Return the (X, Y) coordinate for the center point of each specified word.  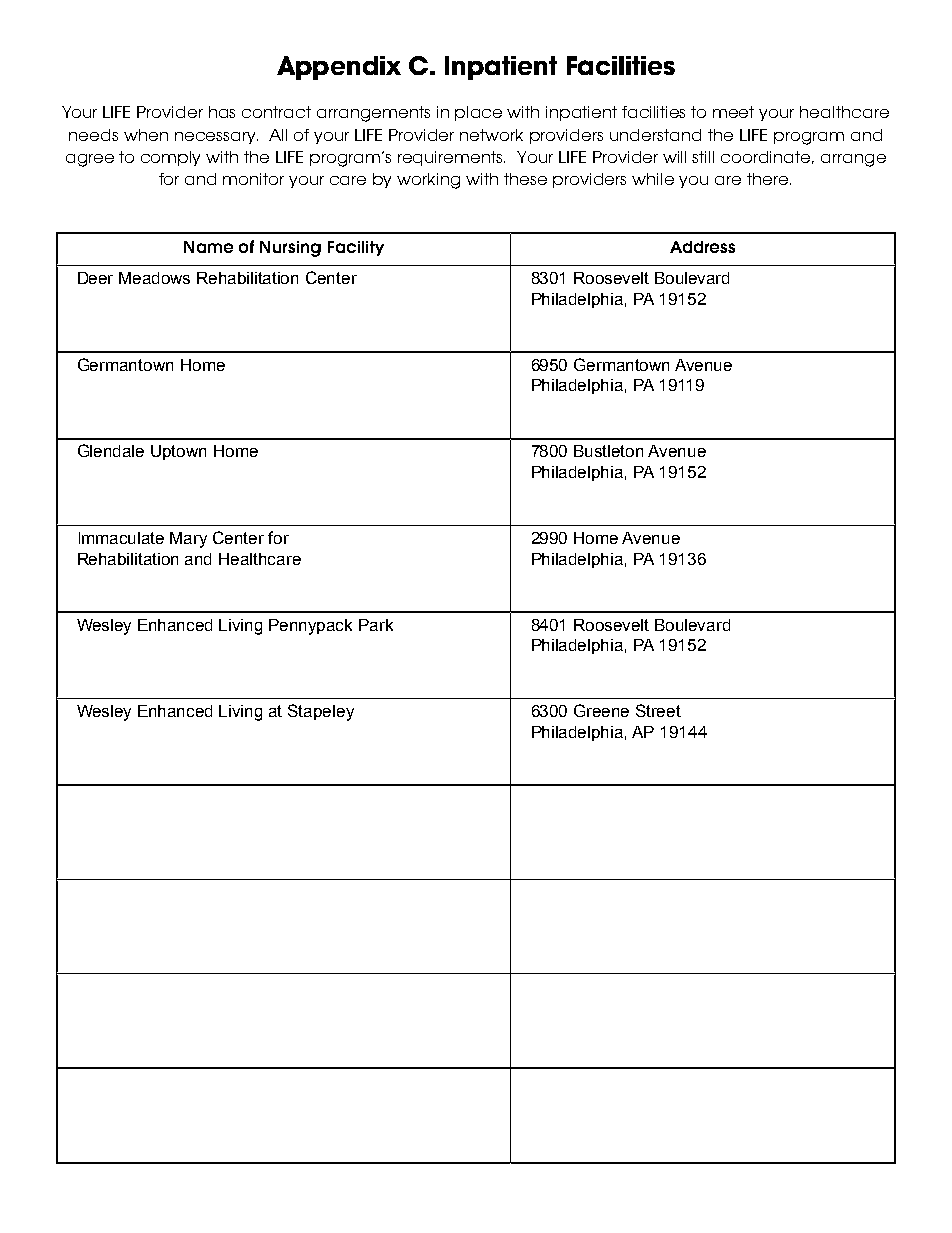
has (222, 112)
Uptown (178, 452)
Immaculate (121, 538)
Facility (356, 248)
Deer (95, 278)
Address (702, 247)
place (478, 113)
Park (376, 625)
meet (733, 112)
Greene (601, 710)
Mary (188, 540)
